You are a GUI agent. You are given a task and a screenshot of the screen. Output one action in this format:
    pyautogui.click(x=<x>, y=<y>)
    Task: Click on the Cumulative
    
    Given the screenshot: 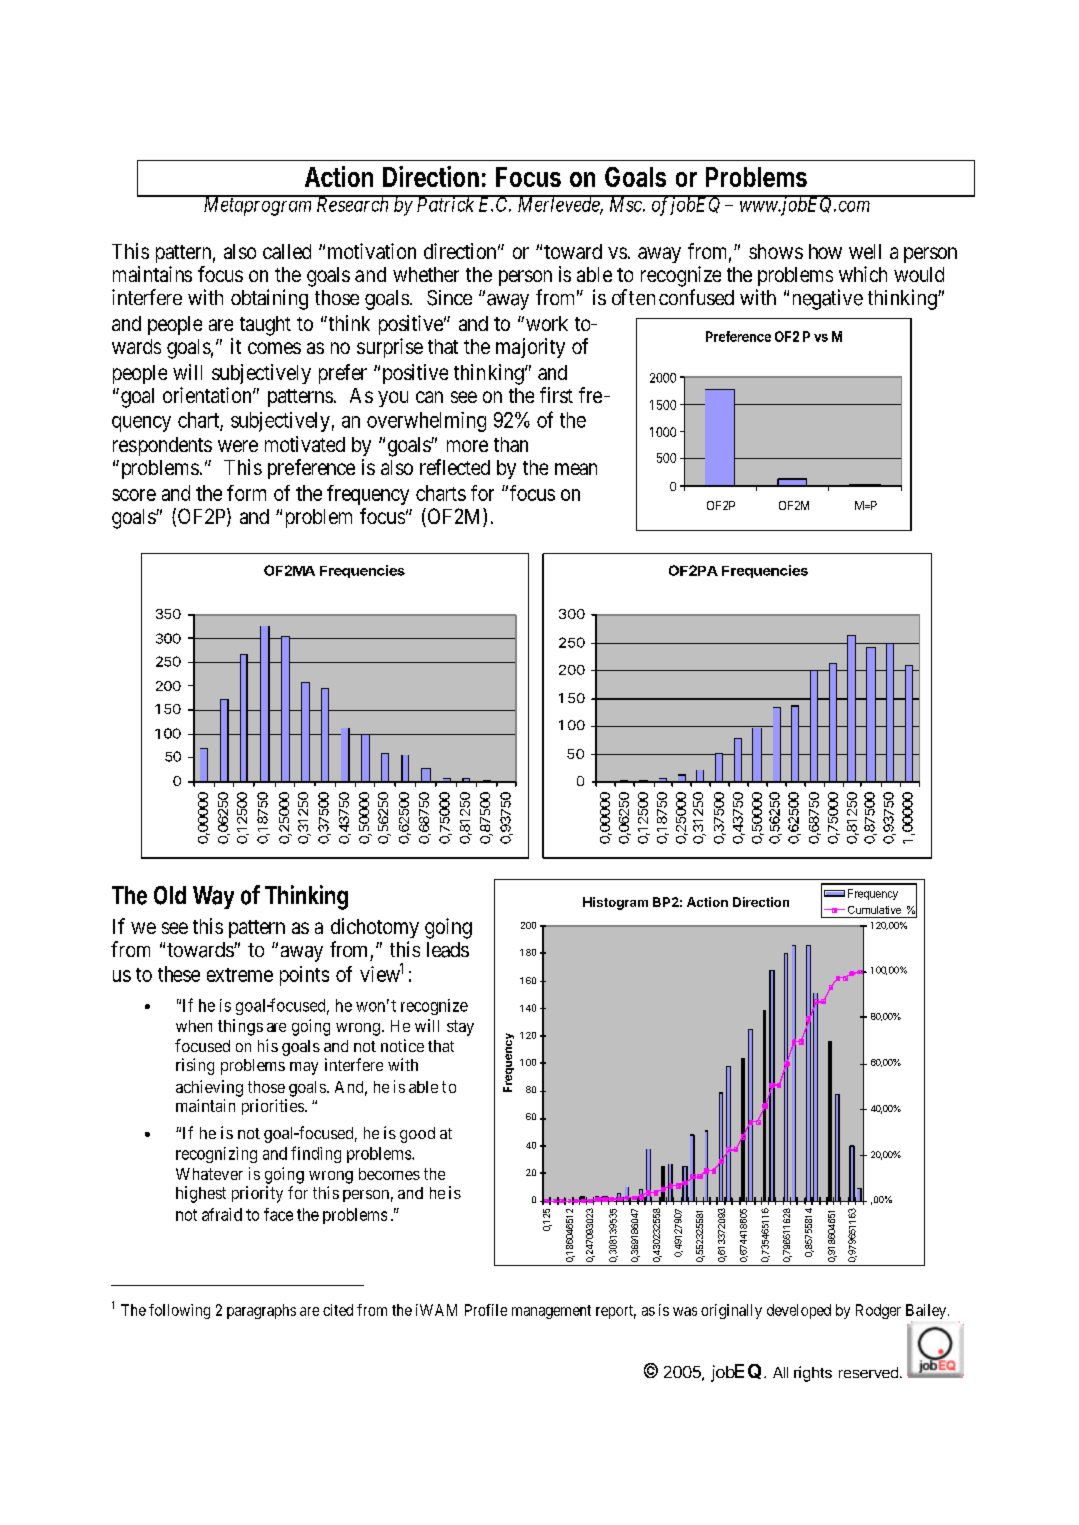 What is the action you would take?
    pyautogui.click(x=874, y=910)
